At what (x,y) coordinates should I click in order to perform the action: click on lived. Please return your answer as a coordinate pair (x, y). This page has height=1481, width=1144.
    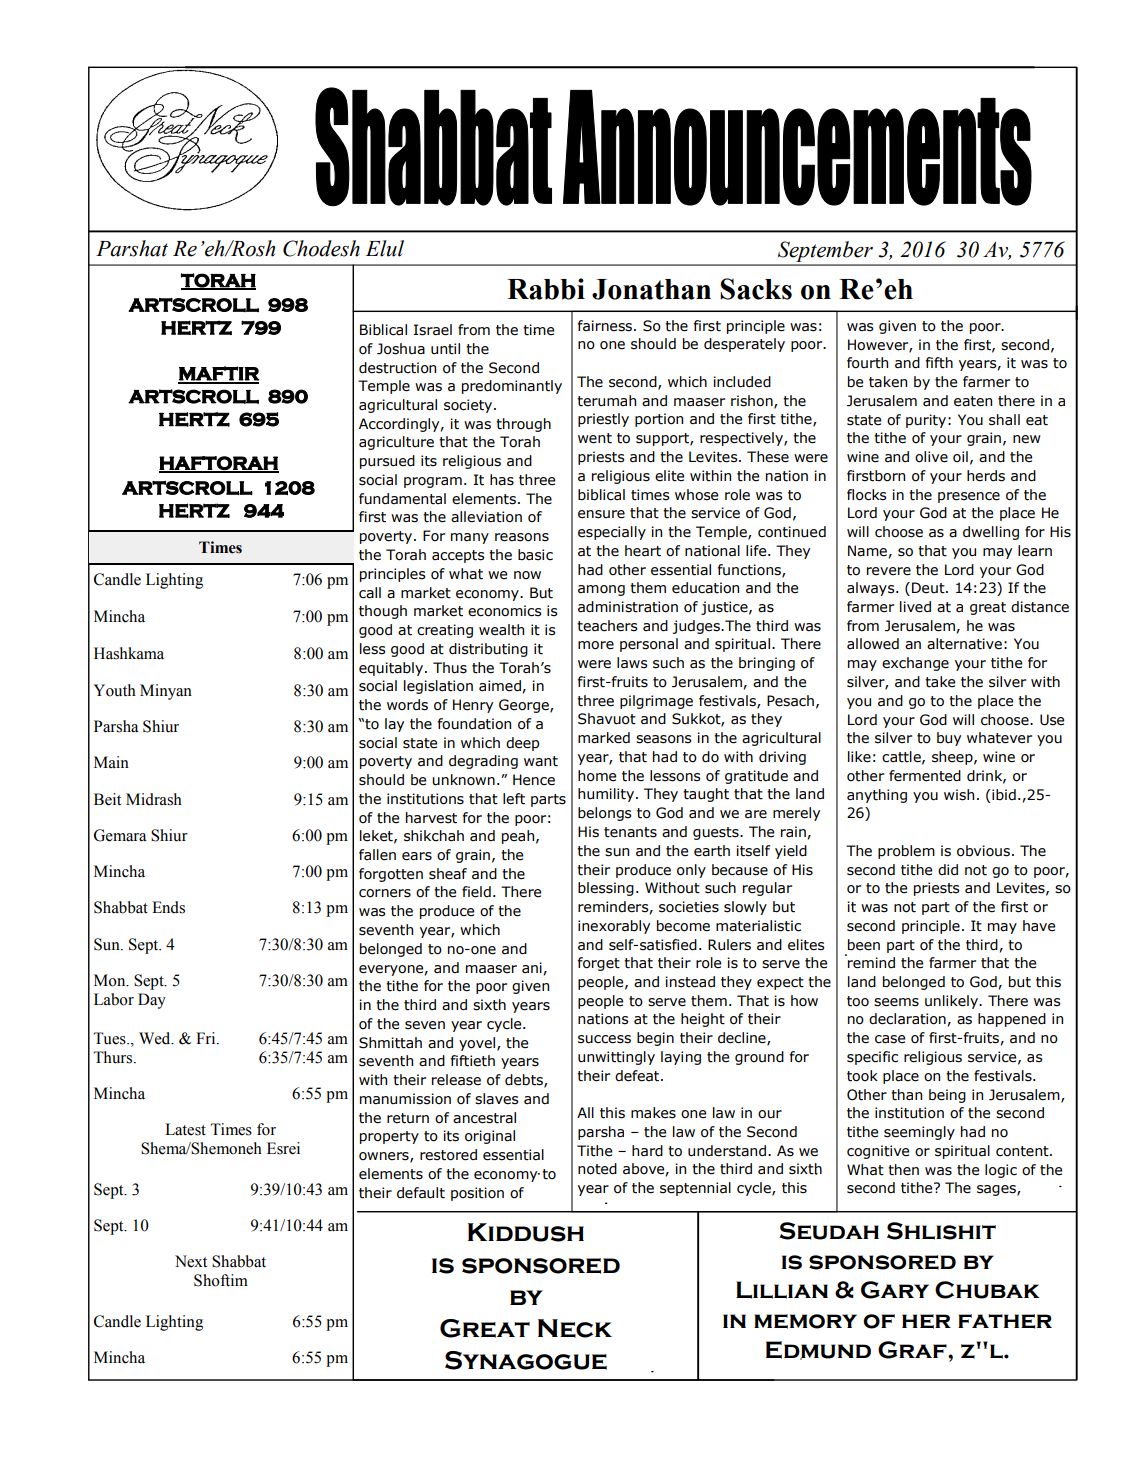
    Looking at the image, I should click on (915, 607).
